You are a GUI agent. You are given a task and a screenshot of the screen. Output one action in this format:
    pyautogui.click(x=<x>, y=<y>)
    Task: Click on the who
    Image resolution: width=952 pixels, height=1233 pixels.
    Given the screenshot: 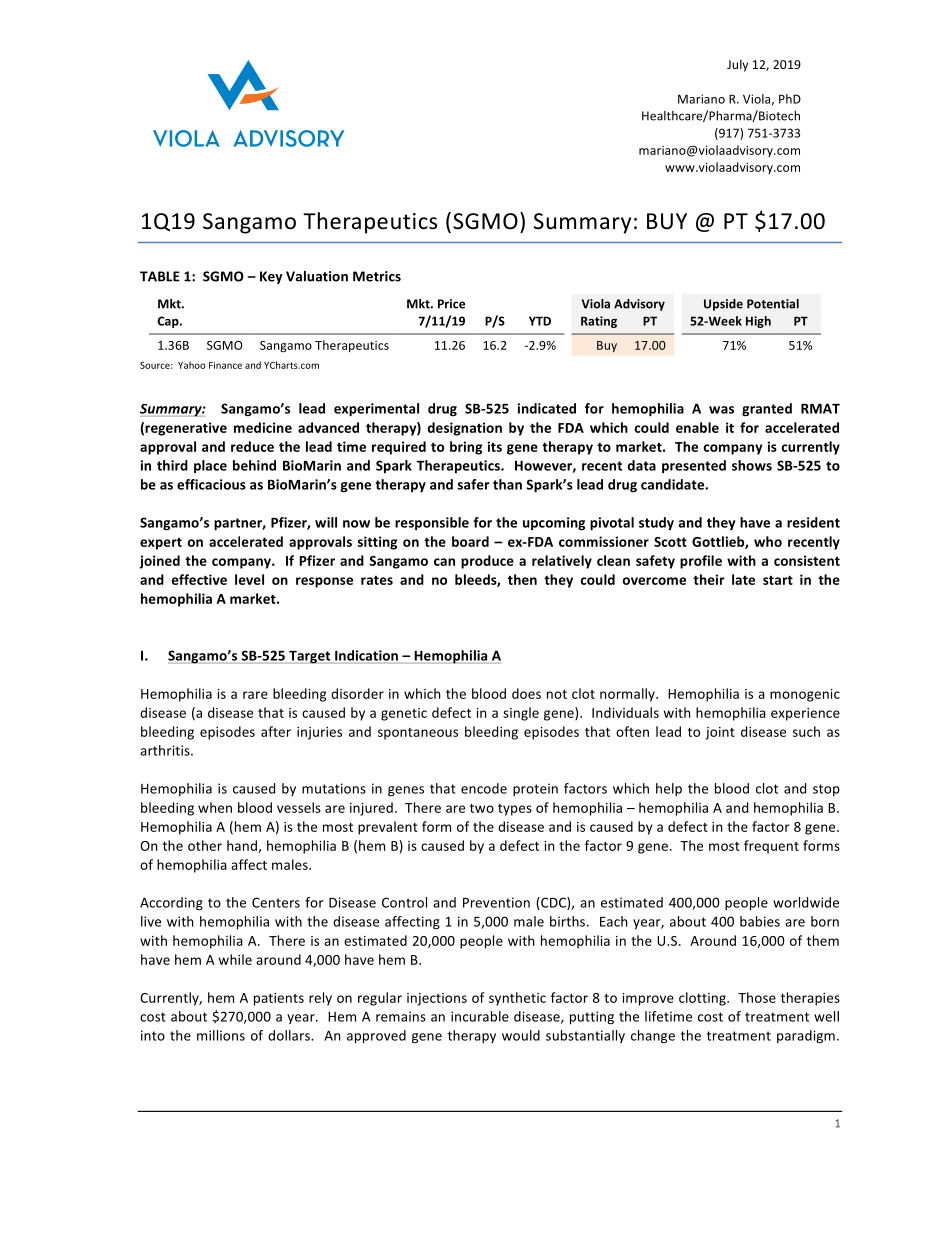 What is the action you would take?
    pyautogui.click(x=768, y=541)
